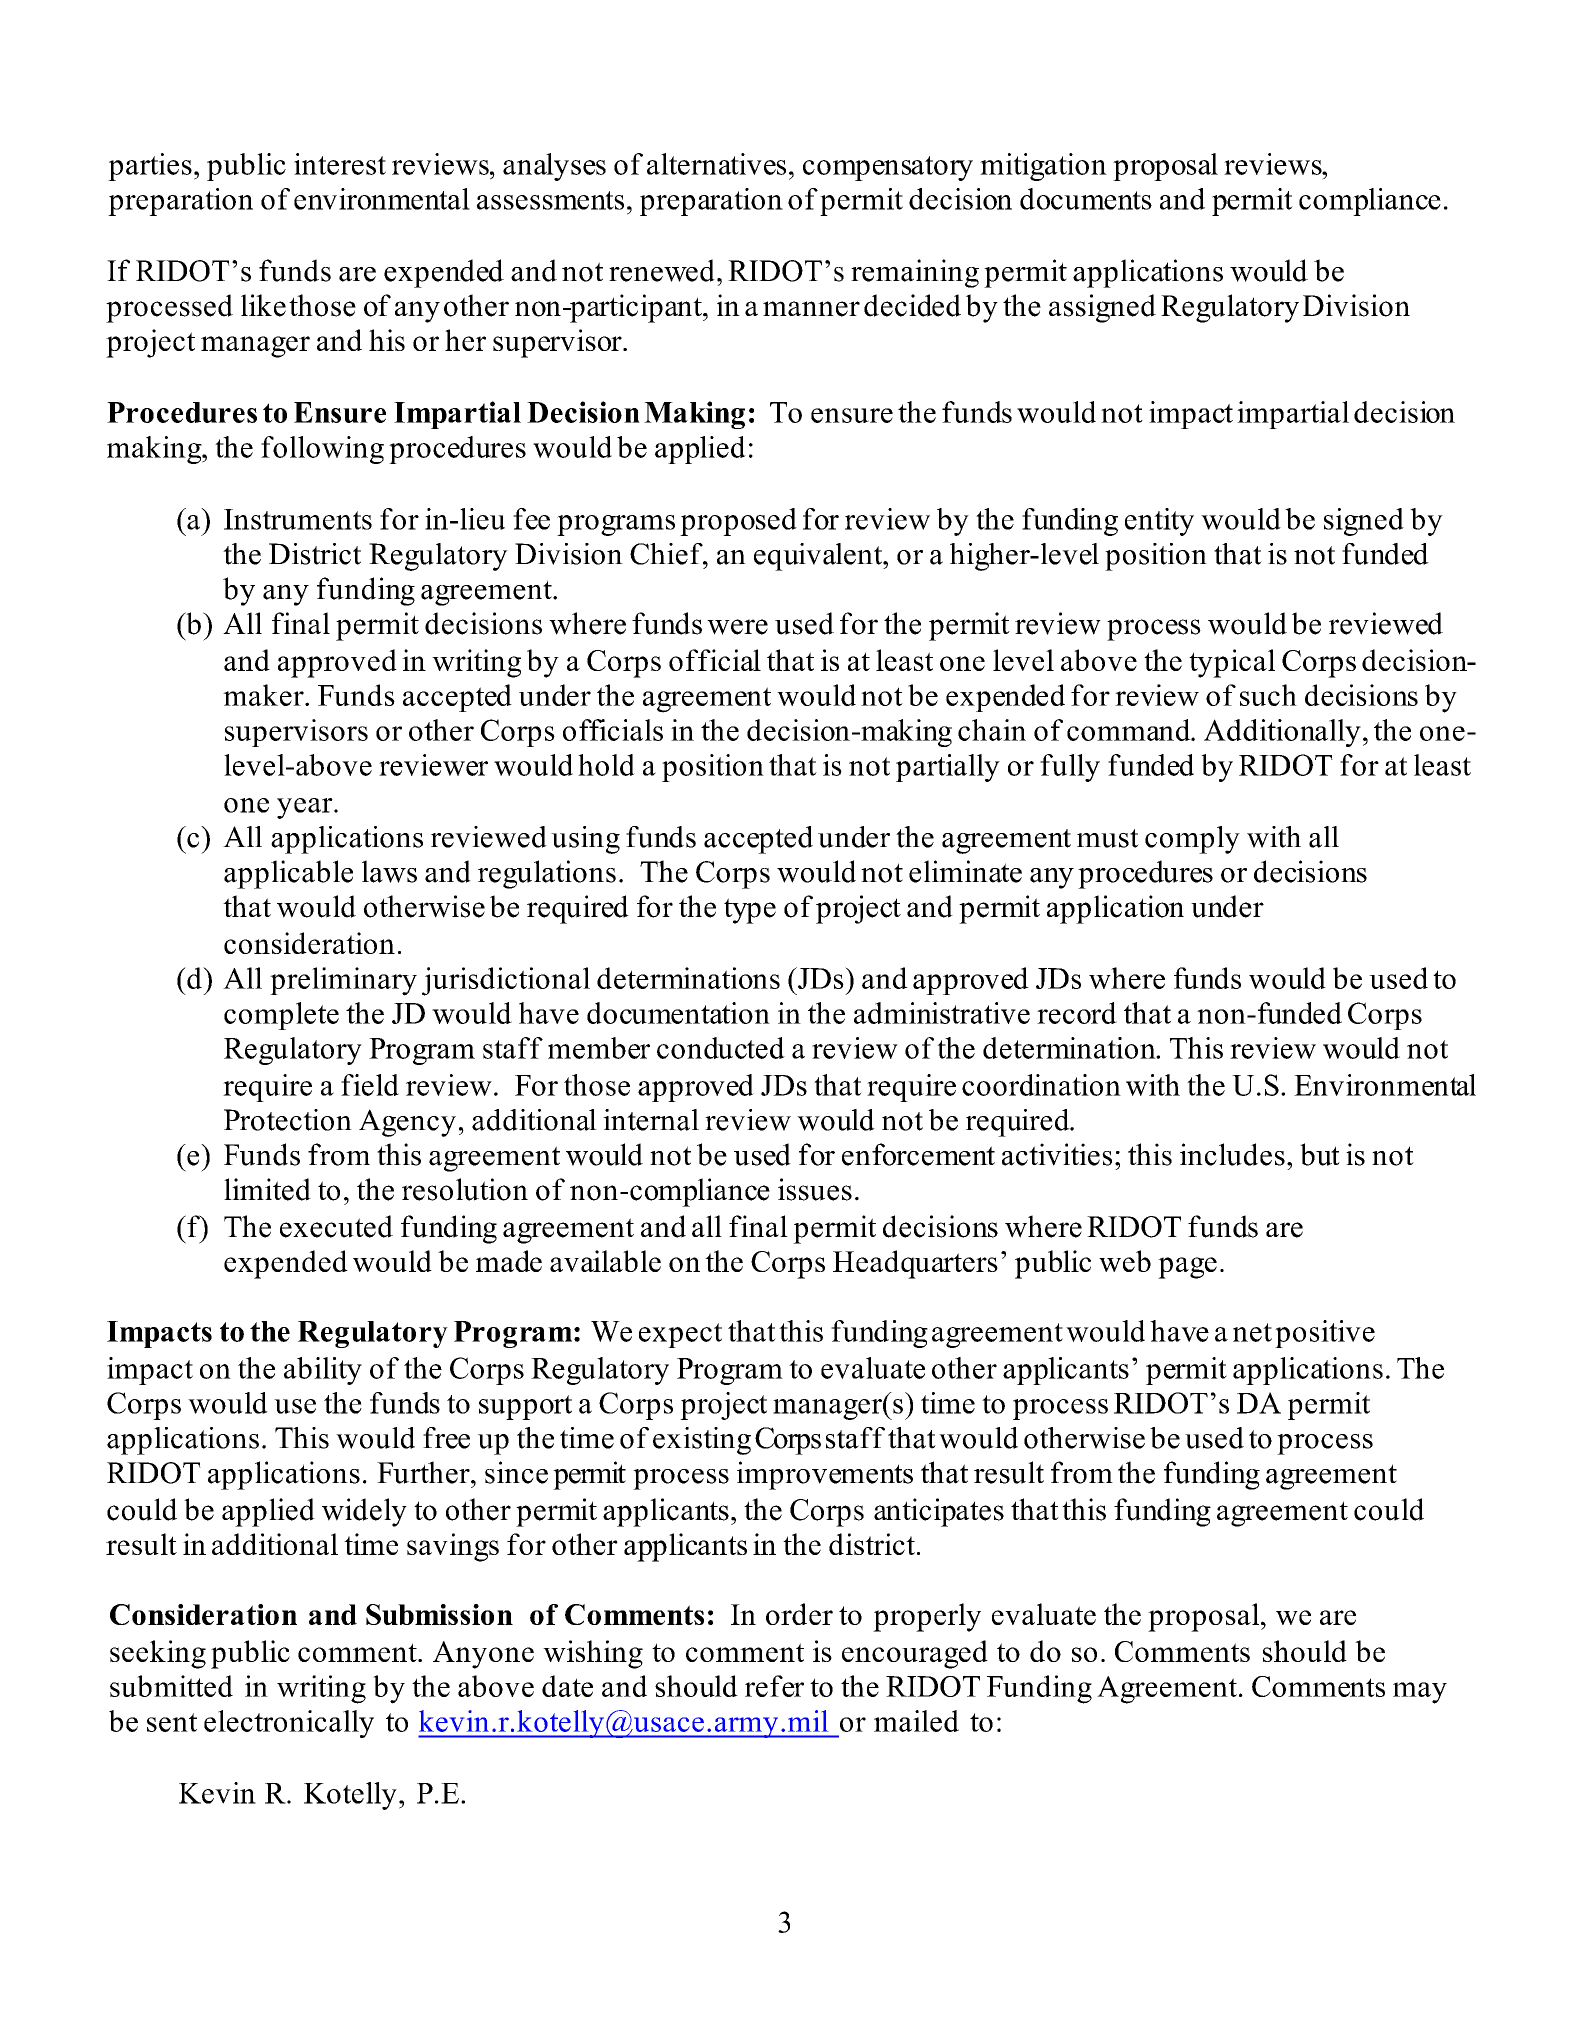  What do you see at coordinates (1268, 695) in the screenshot?
I see `such` at bounding box center [1268, 695].
